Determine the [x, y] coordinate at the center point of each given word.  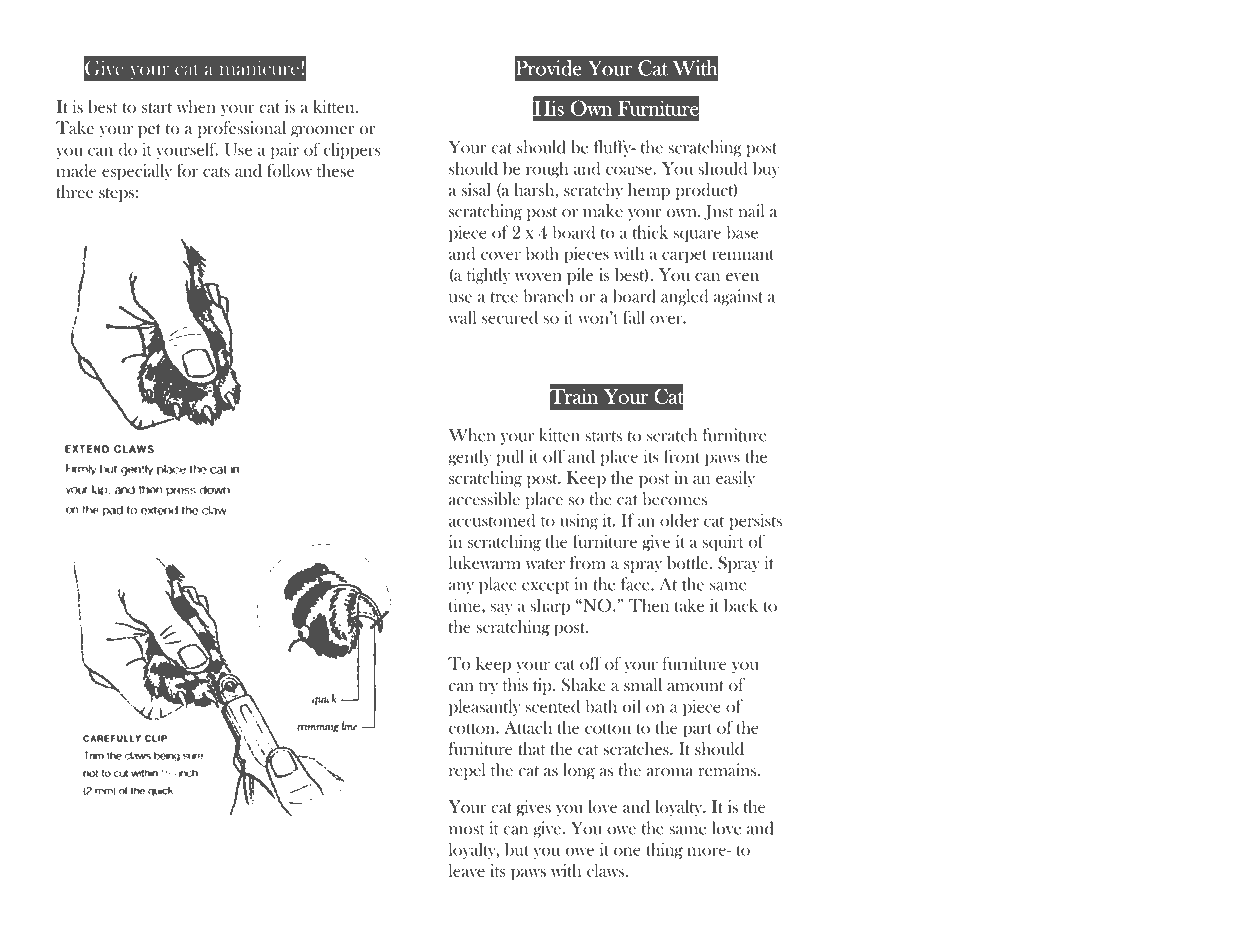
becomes [674, 499]
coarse [630, 170]
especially [137, 172]
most [467, 829]
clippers [352, 150]
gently [469, 457]
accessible [484, 499]
